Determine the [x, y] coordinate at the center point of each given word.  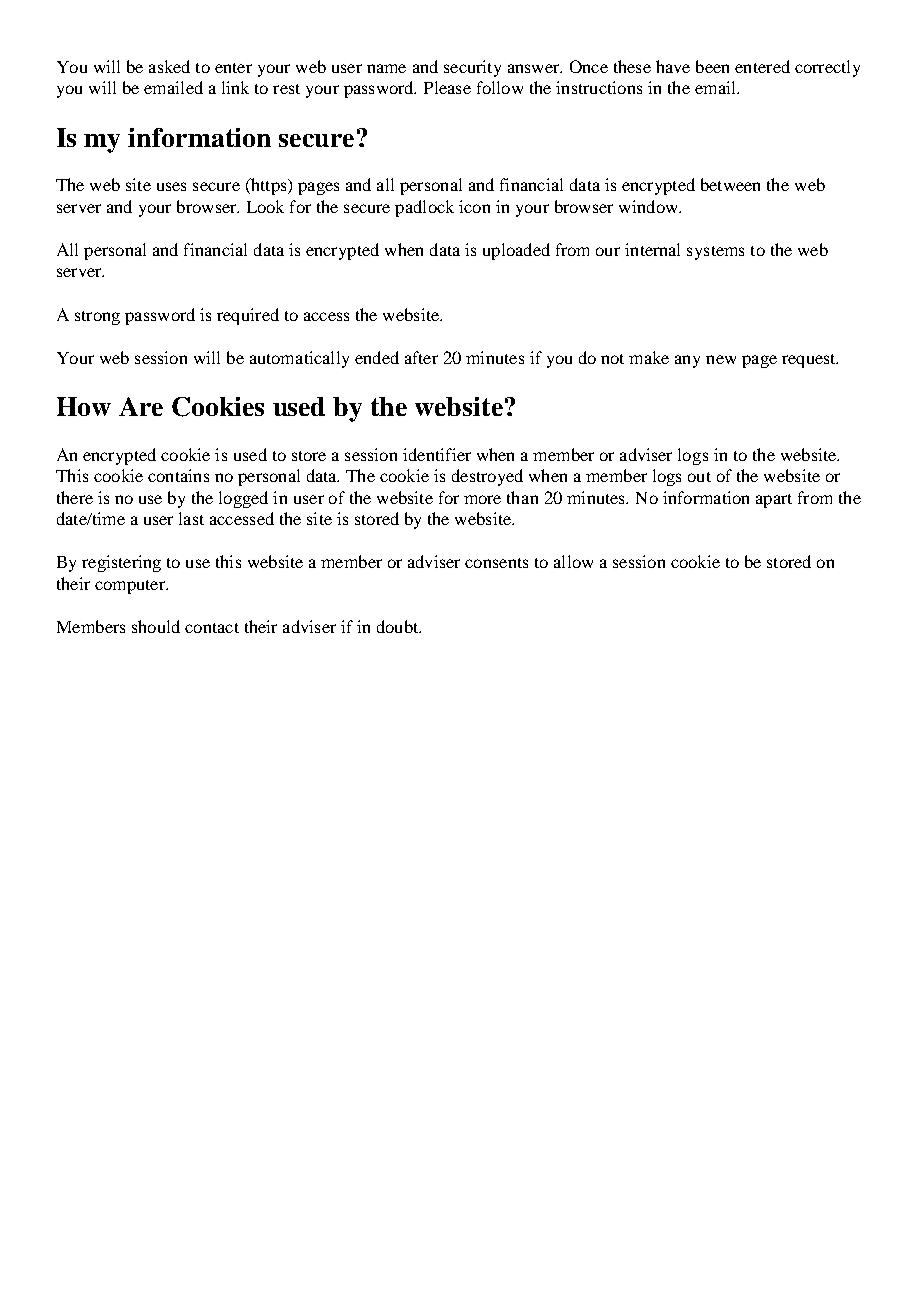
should [156, 626]
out [699, 477]
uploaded [516, 251]
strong [97, 318]
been [712, 66]
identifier [437, 454]
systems [715, 253]
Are [141, 406]
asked [169, 66]
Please [447, 87]
